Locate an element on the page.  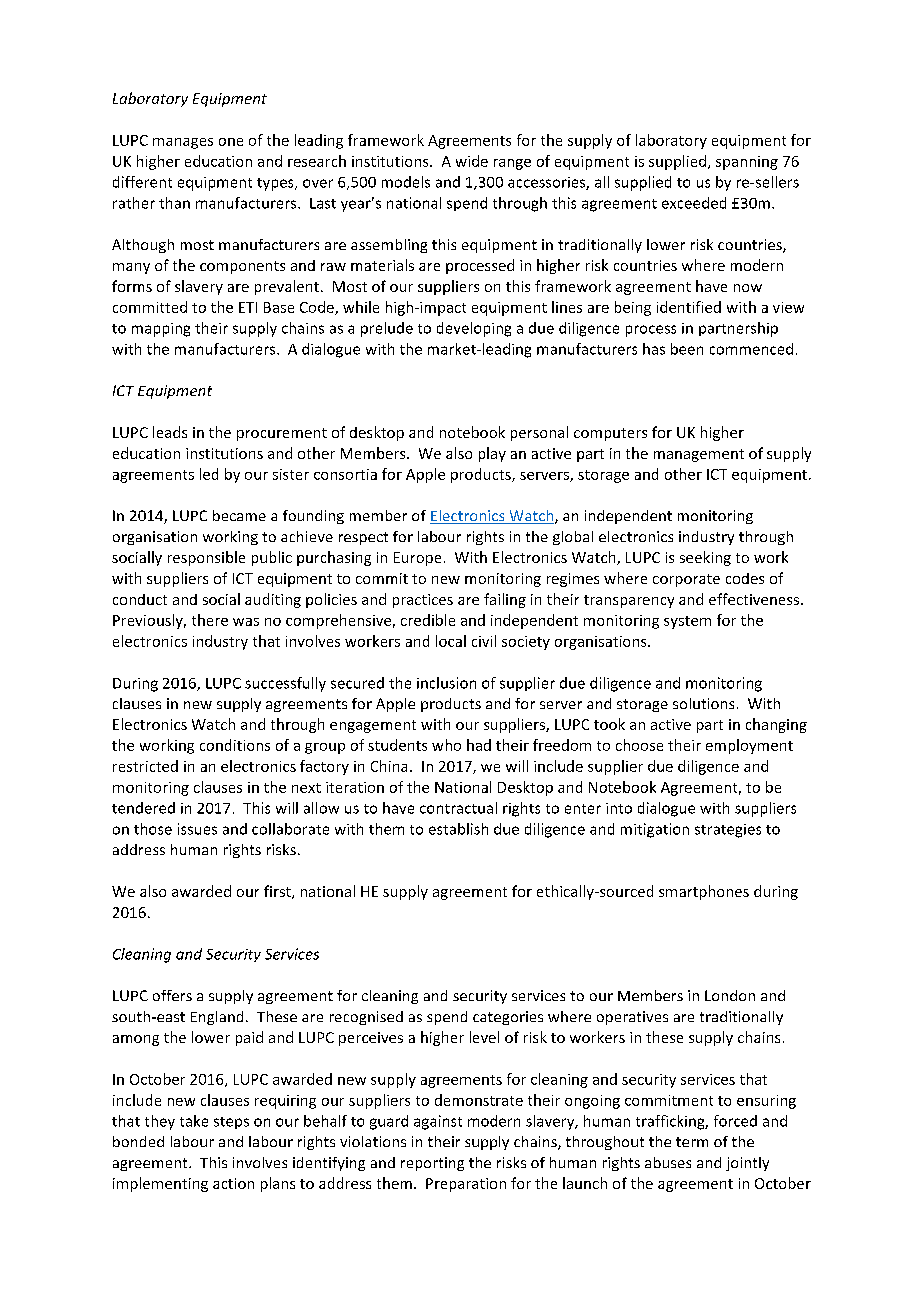
exceeded is located at coordinates (694, 203).
